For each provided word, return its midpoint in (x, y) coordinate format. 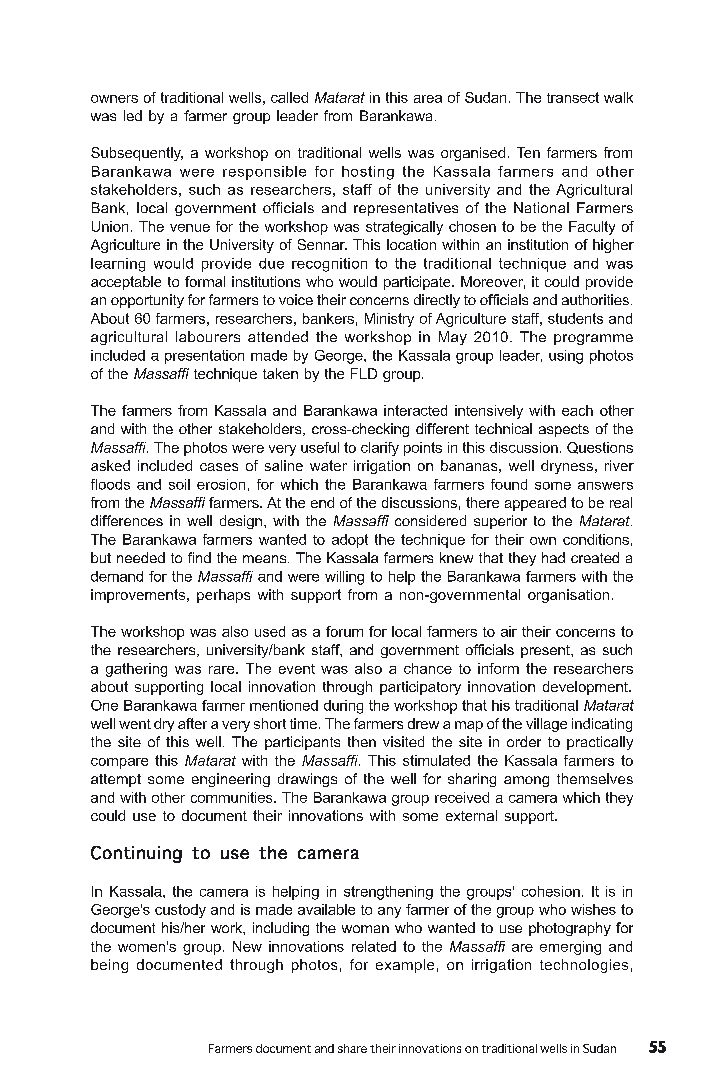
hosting (368, 173)
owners (114, 99)
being (109, 966)
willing (344, 578)
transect (573, 97)
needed (141, 557)
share (352, 1048)
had (553, 557)
